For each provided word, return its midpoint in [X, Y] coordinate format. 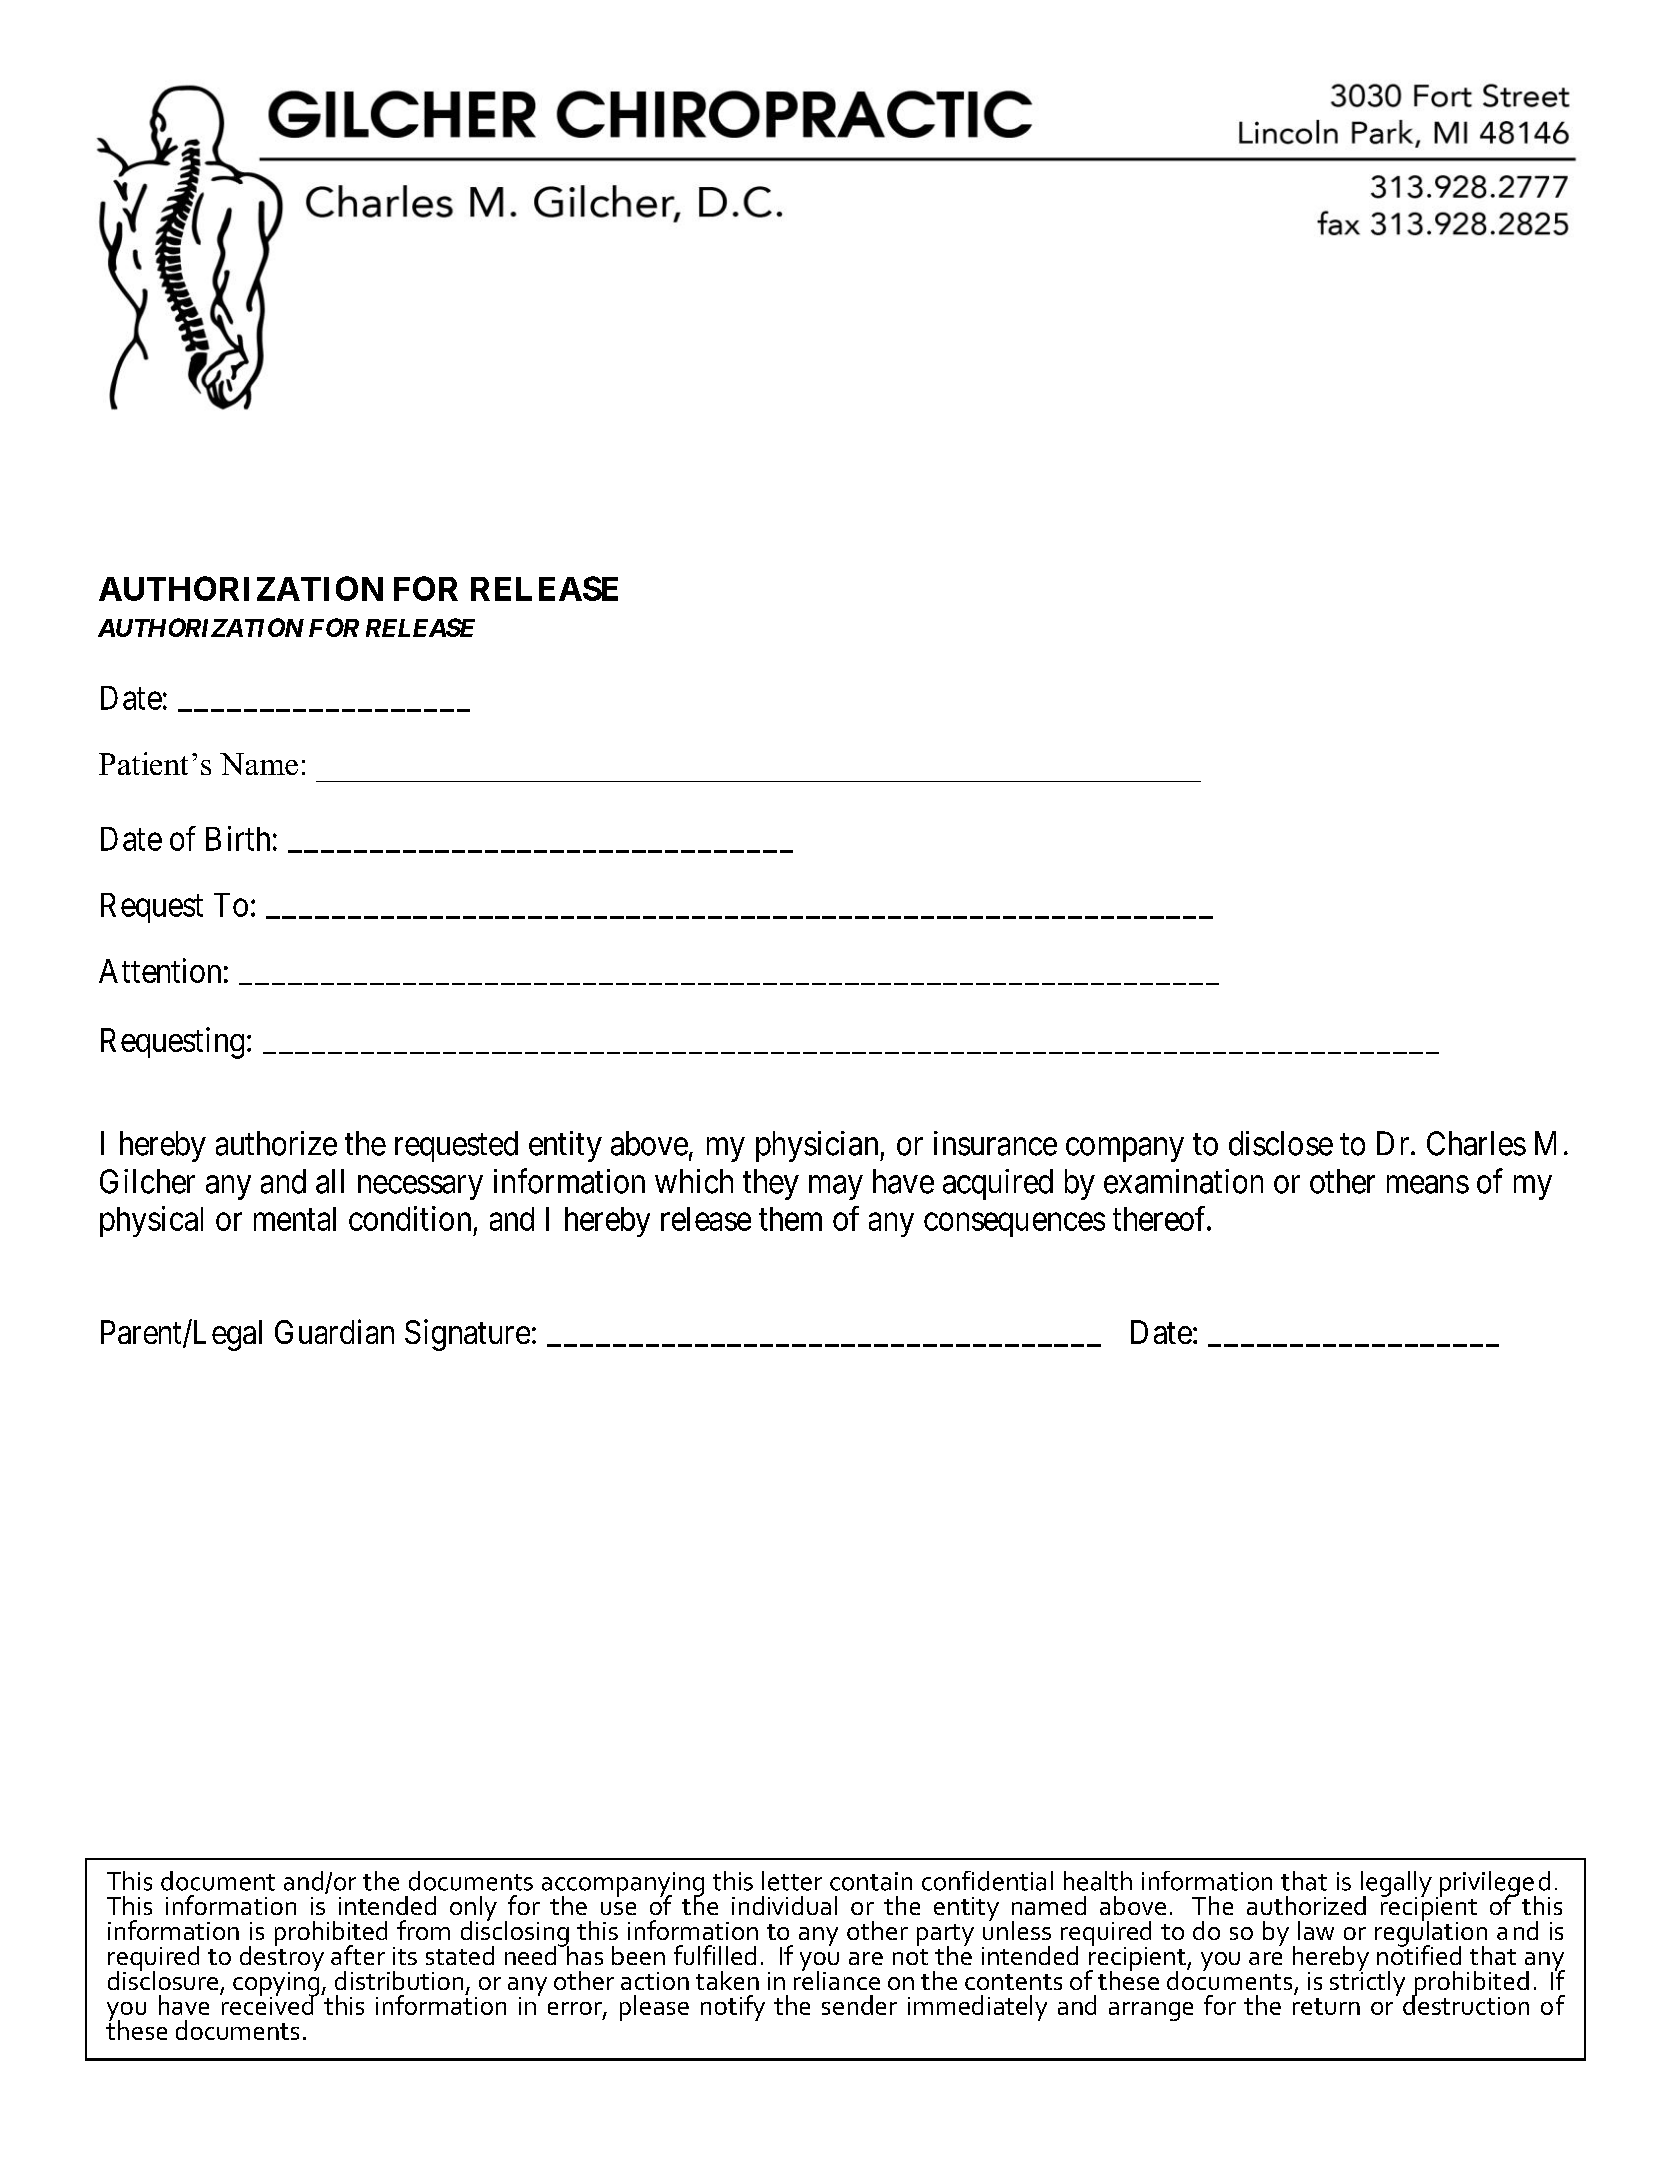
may [835, 1188]
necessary [420, 1188]
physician [818, 1146]
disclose [1281, 1143]
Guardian [334, 1331]
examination [1183, 1181]
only [473, 1910]
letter [792, 1881]
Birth [238, 838]
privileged [1493, 1885]
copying [277, 1984]
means [1428, 1185]
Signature [467, 1335]
